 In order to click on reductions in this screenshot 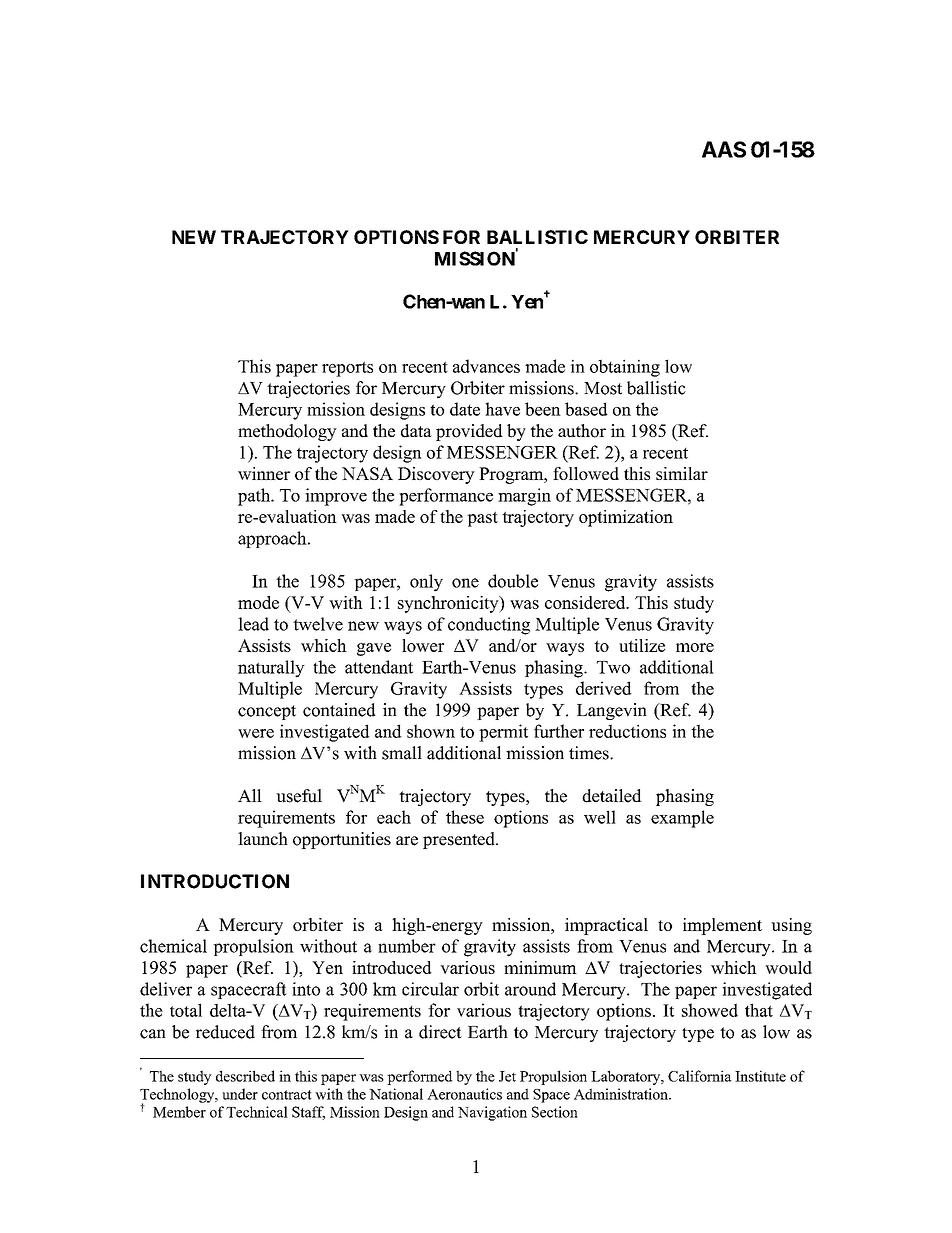, I will do `click(627, 731)`.
